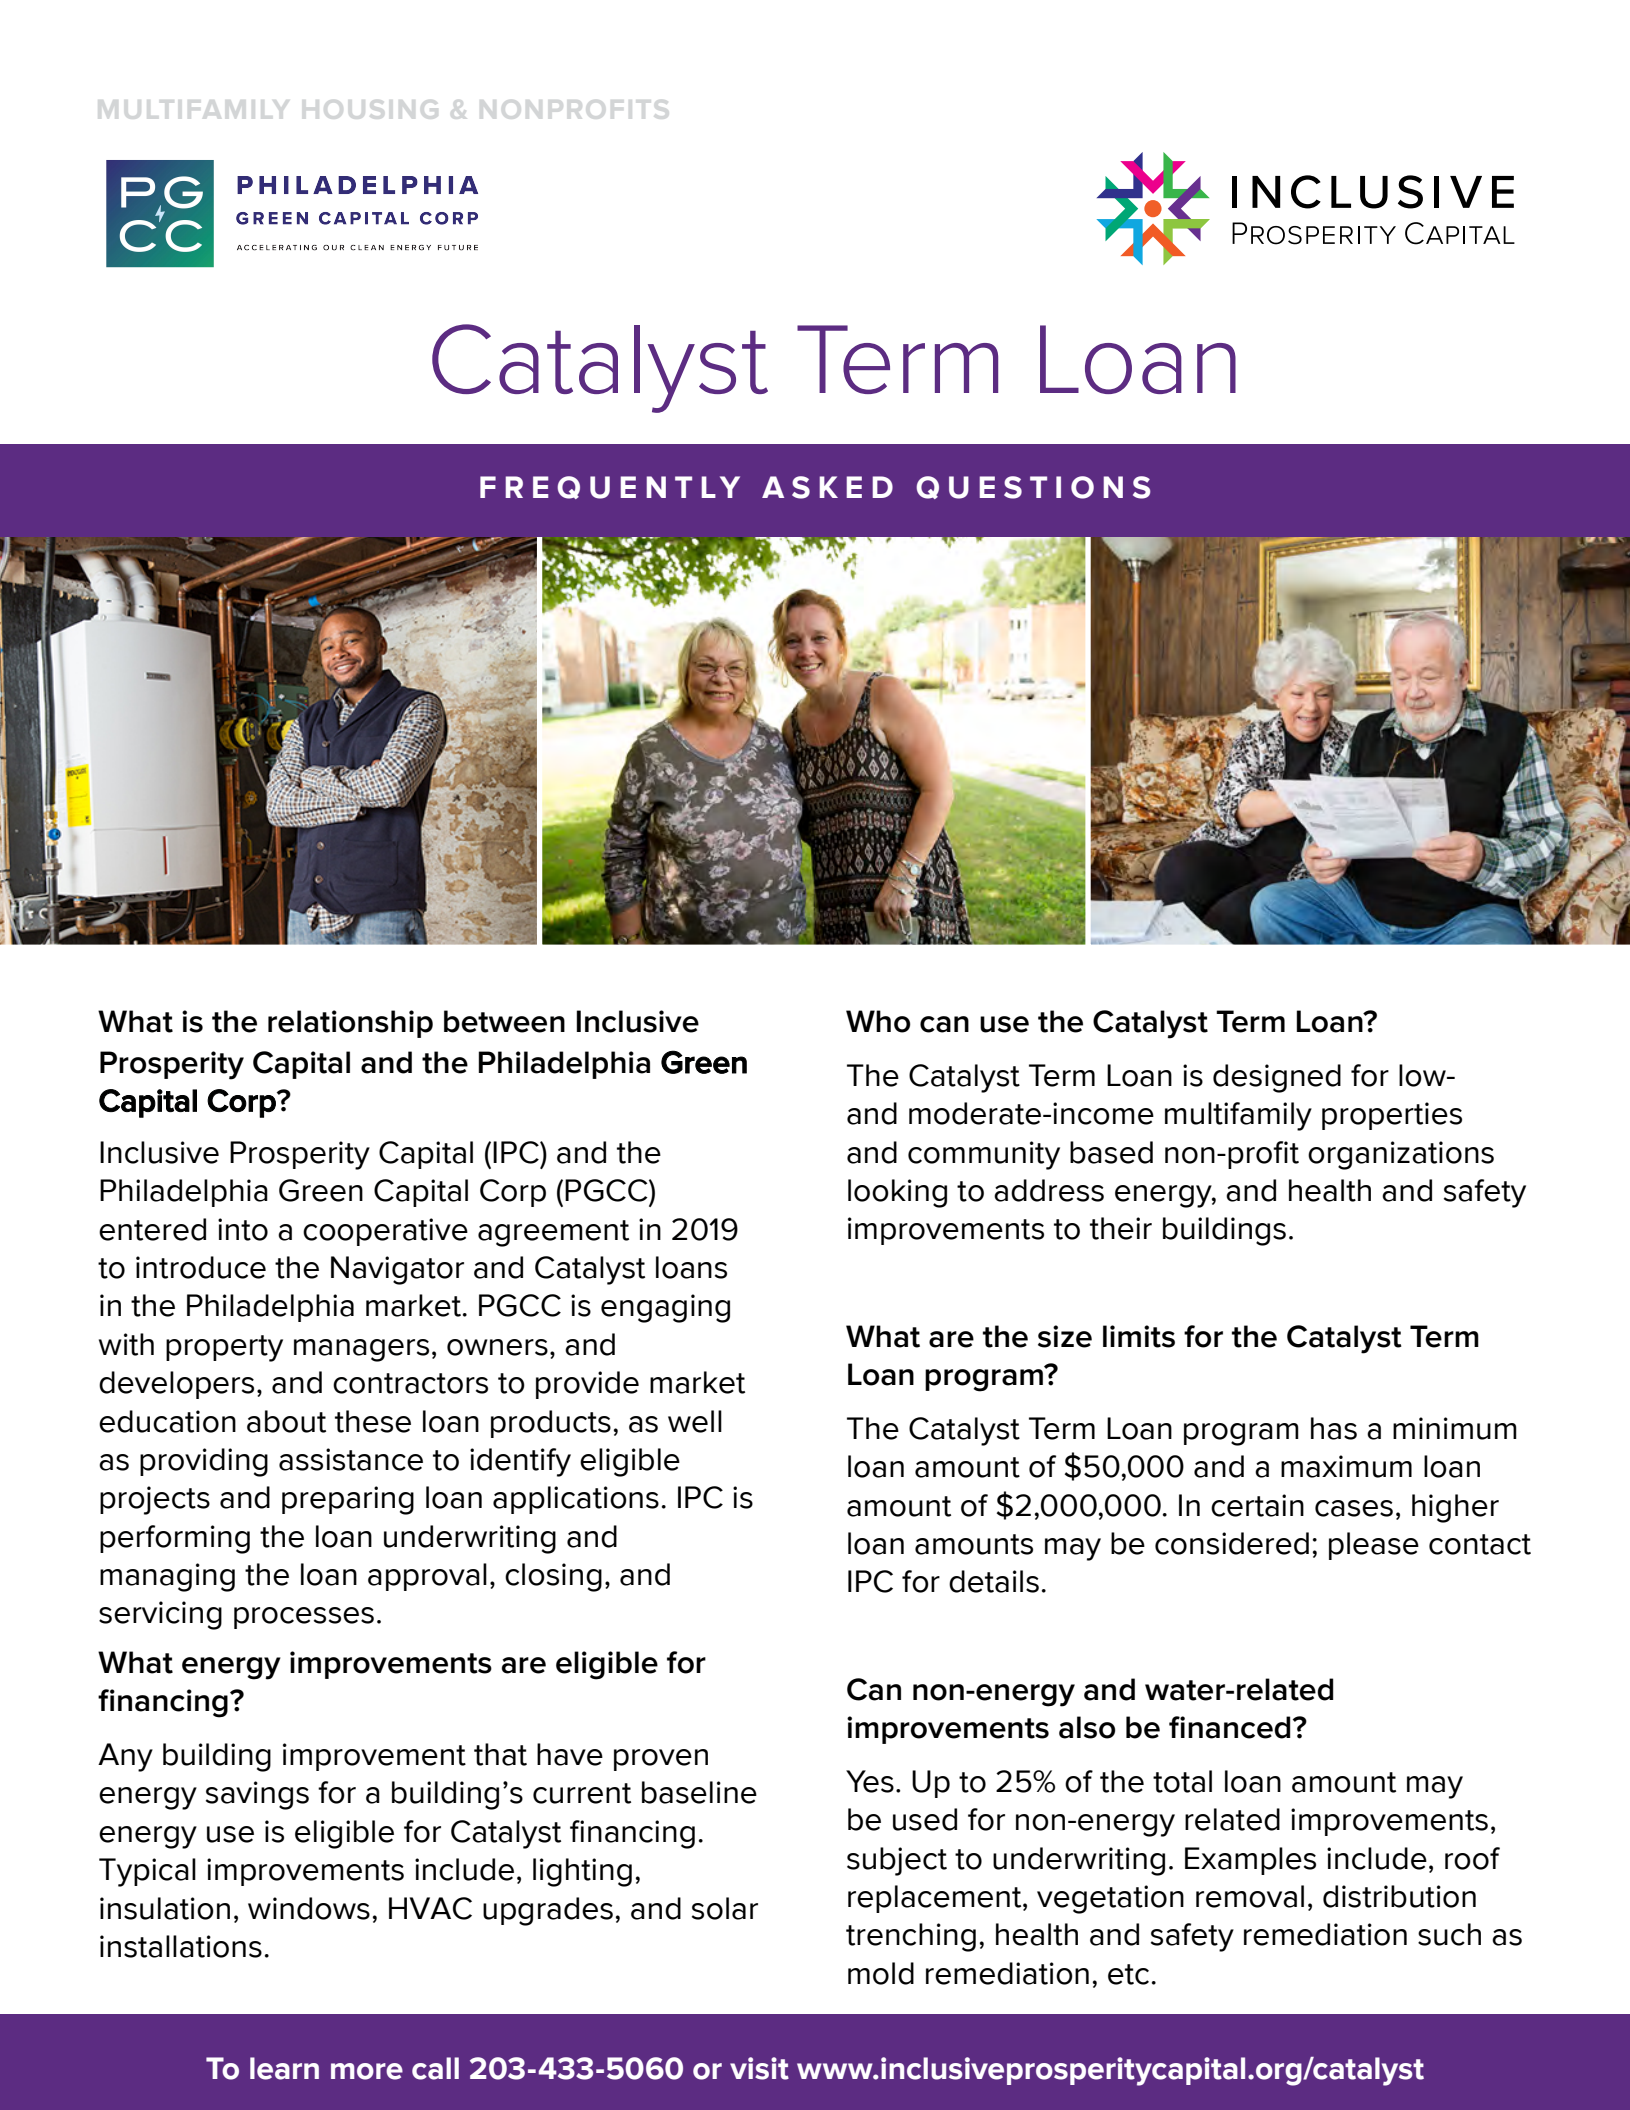 This screenshot has height=2110, width=1630. What do you see at coordinates (870, 1781) in the screenshot?
I see `Yes` at bounding box center [870, 1781].
